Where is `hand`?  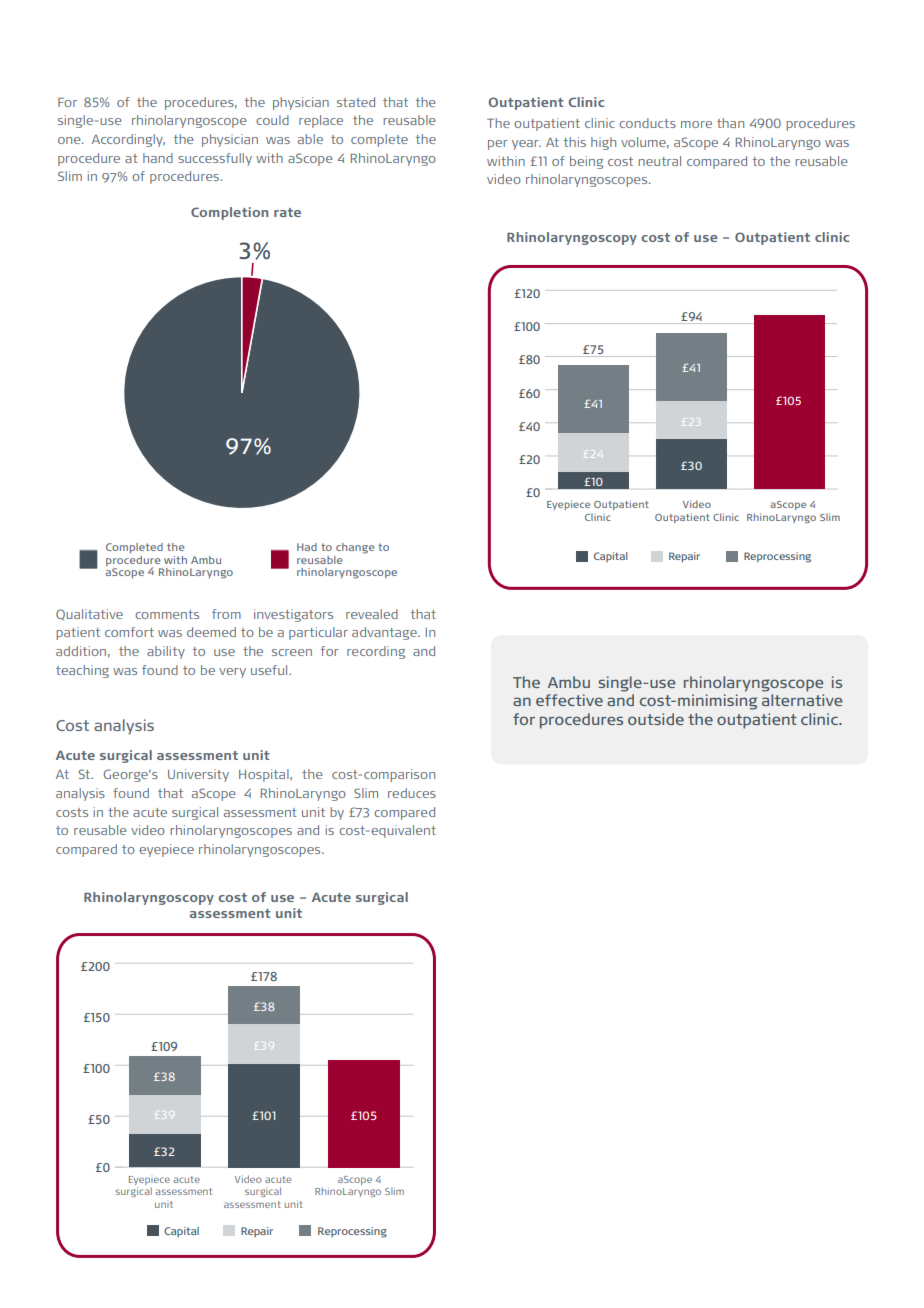 hand is located at coordinates (158, 158).
